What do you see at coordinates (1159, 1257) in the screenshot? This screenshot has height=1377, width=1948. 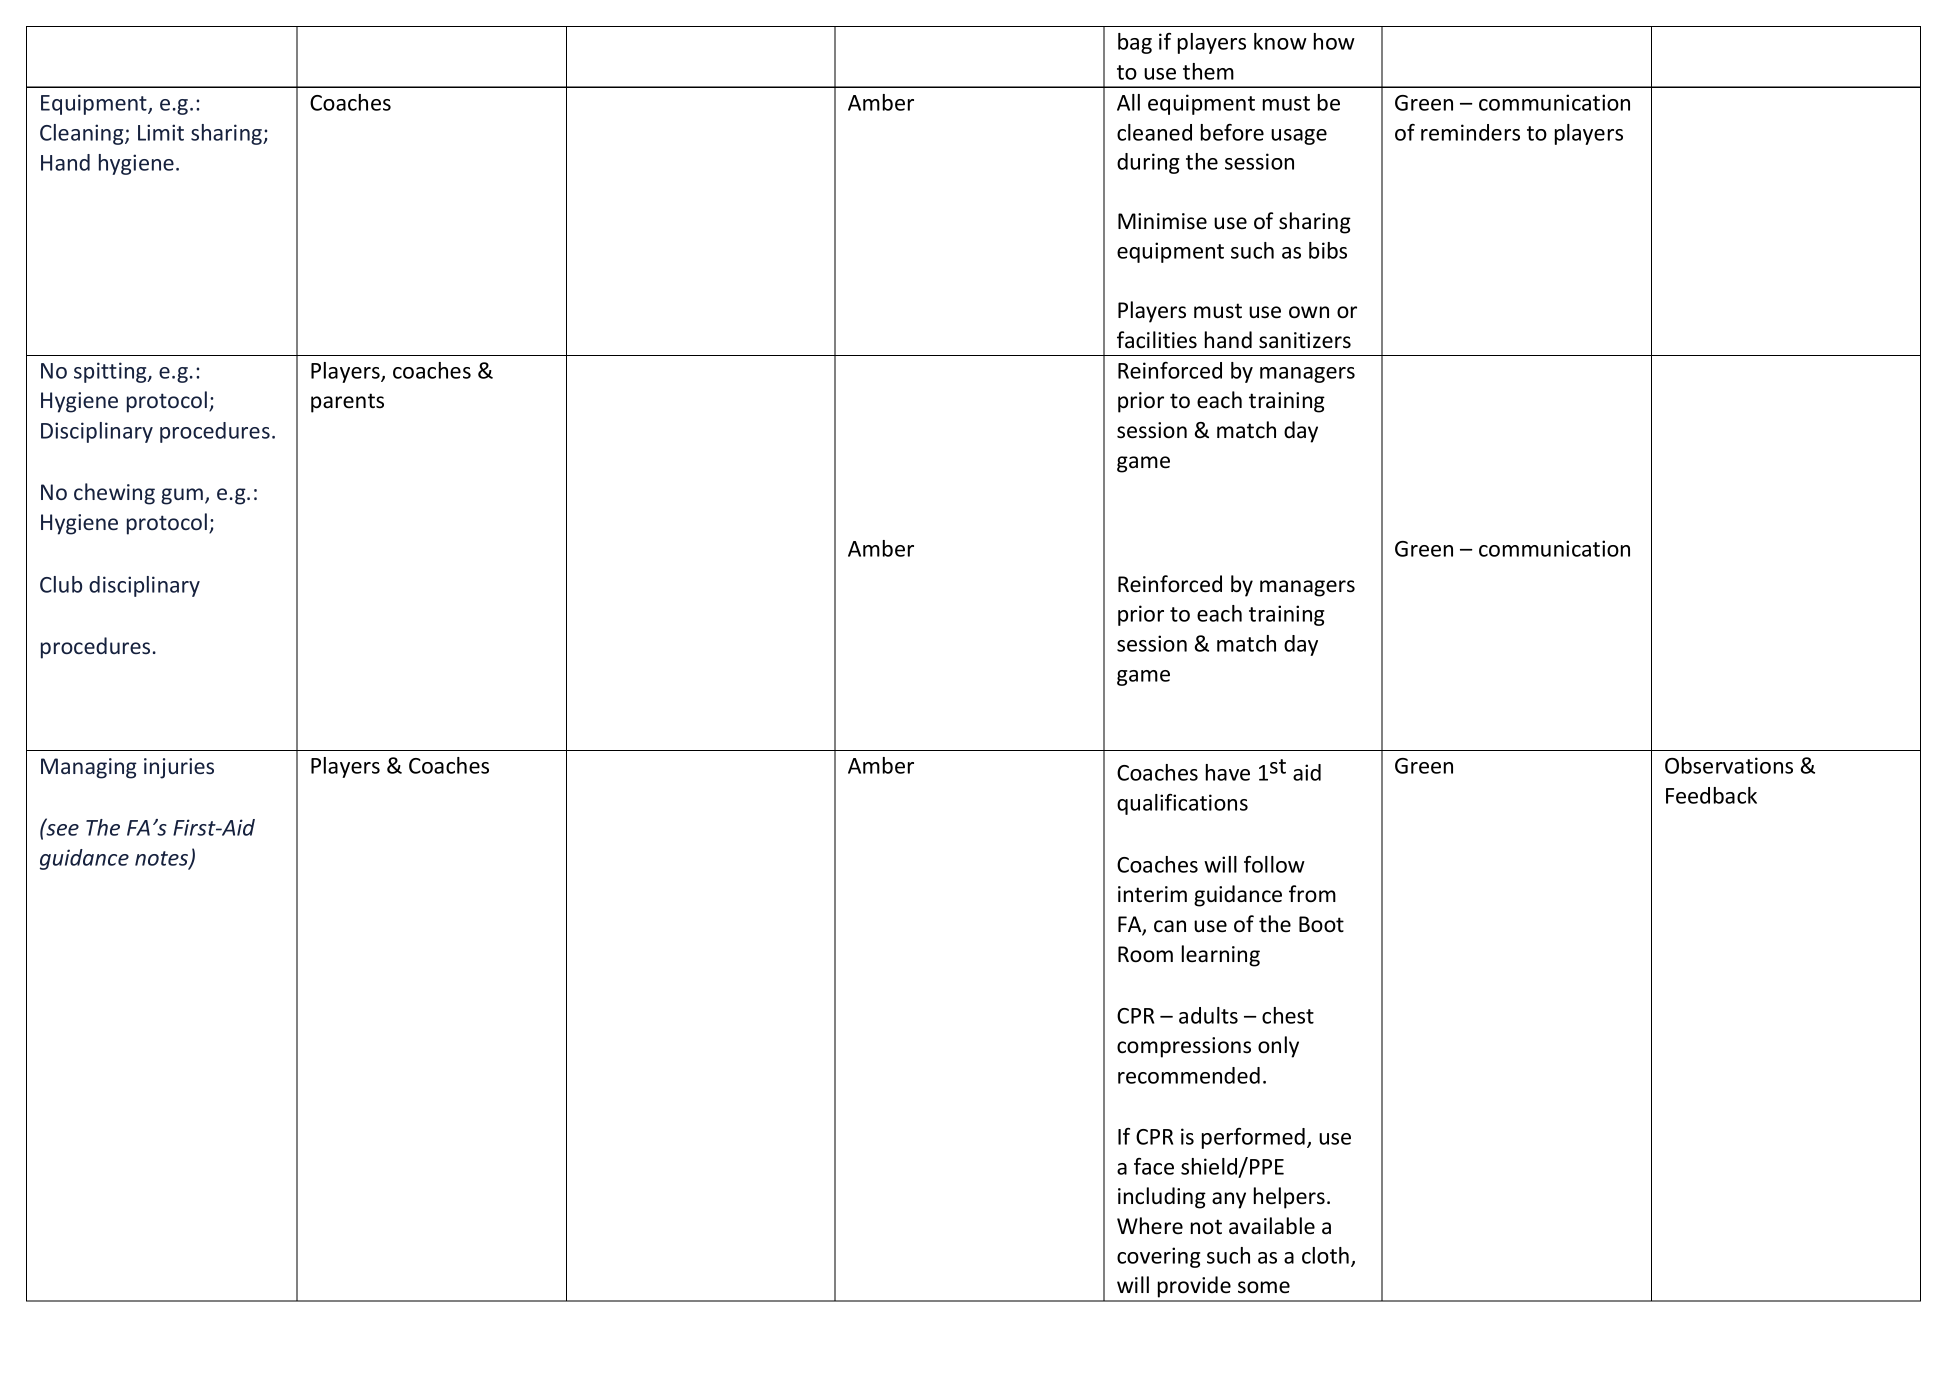 I see `covering` at bounding box center [1159, 1257].
